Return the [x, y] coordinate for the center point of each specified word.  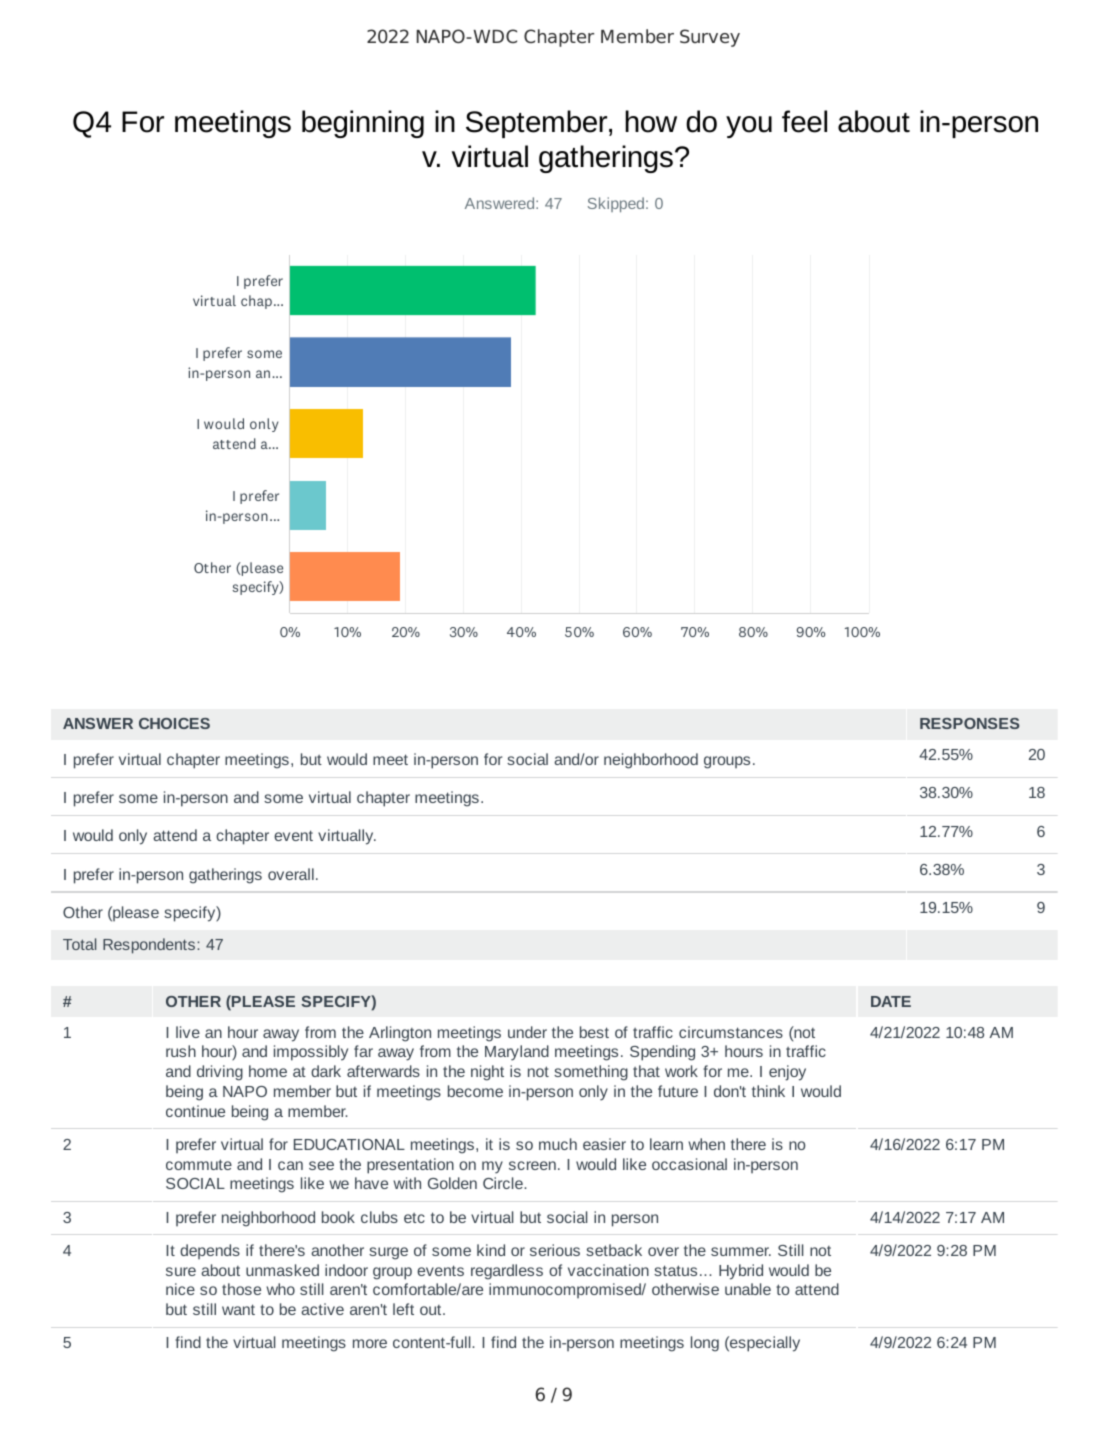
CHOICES [174, 723]
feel [804, 121]
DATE [891, 1001]
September [538, 124]
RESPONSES [969, 723]
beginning [363, 124]
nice [180, 1289]
